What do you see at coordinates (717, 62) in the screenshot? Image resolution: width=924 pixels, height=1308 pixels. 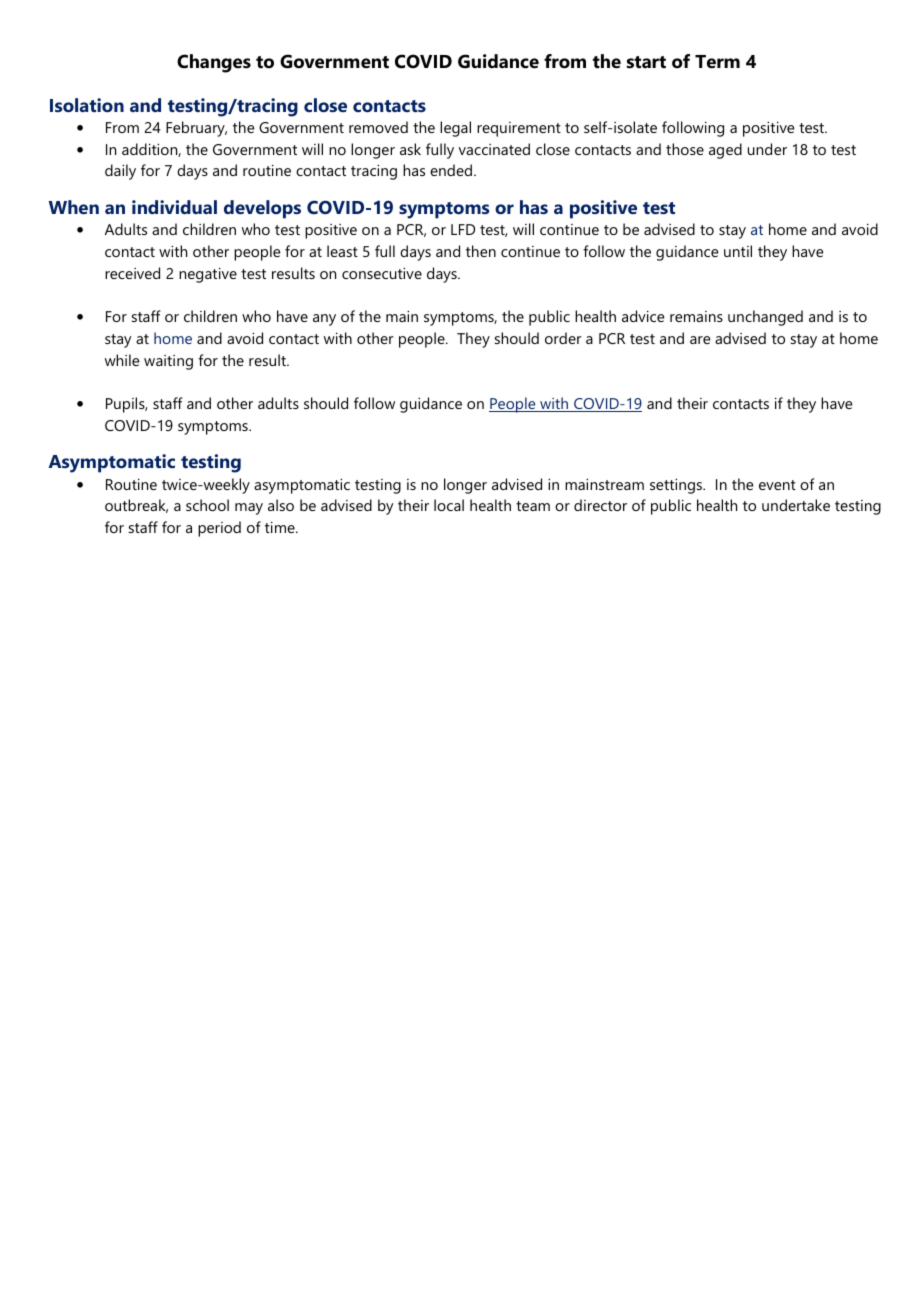 I see `Term` at bounding box center [717, 62].
